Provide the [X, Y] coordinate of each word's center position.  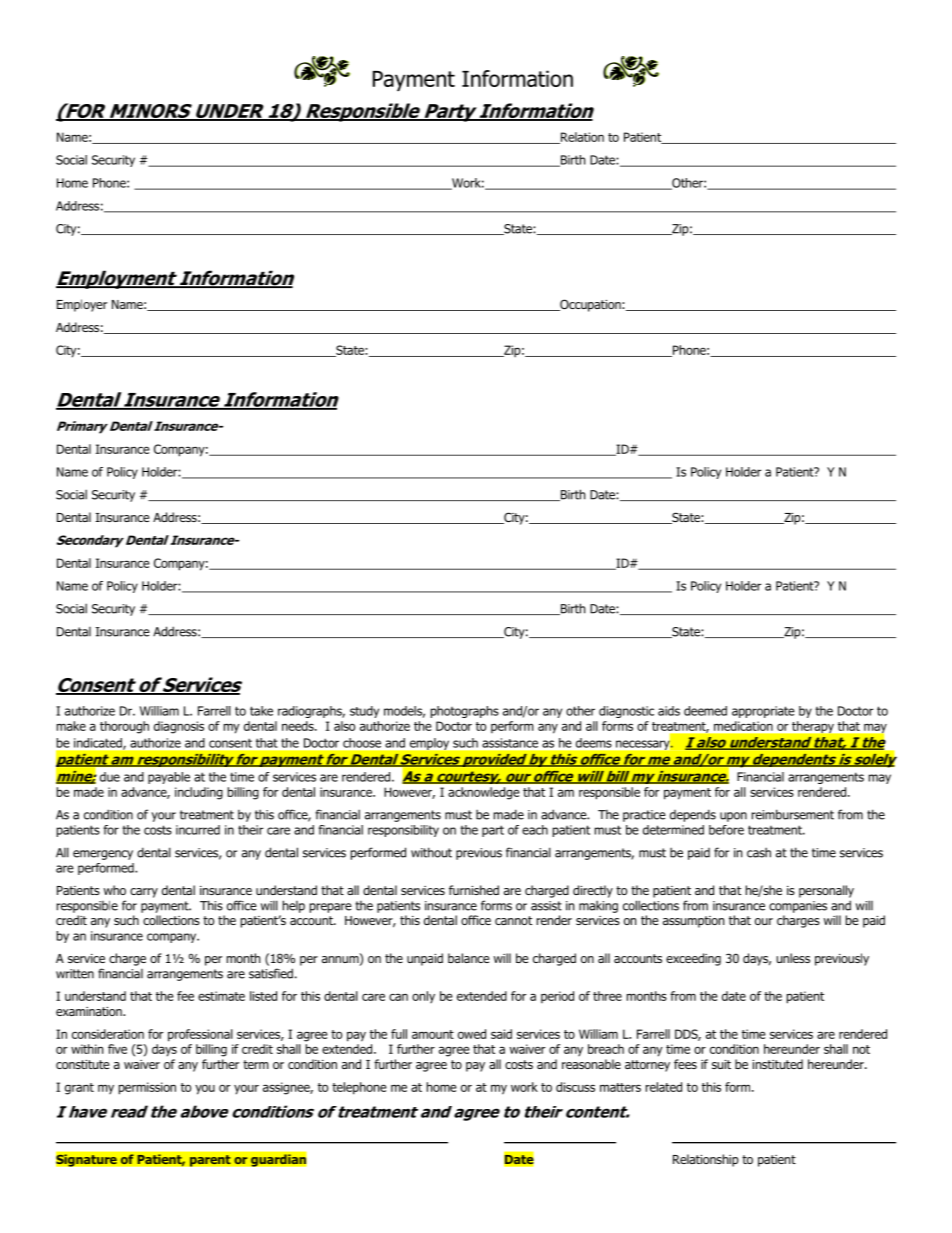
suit [721, 1064]
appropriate [763, 712]
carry [144, 893]
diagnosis [179, 727]
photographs [465, 712]
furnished [474, 890]
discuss [575, 1087]
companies [798, 907]
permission [147, 1088]
